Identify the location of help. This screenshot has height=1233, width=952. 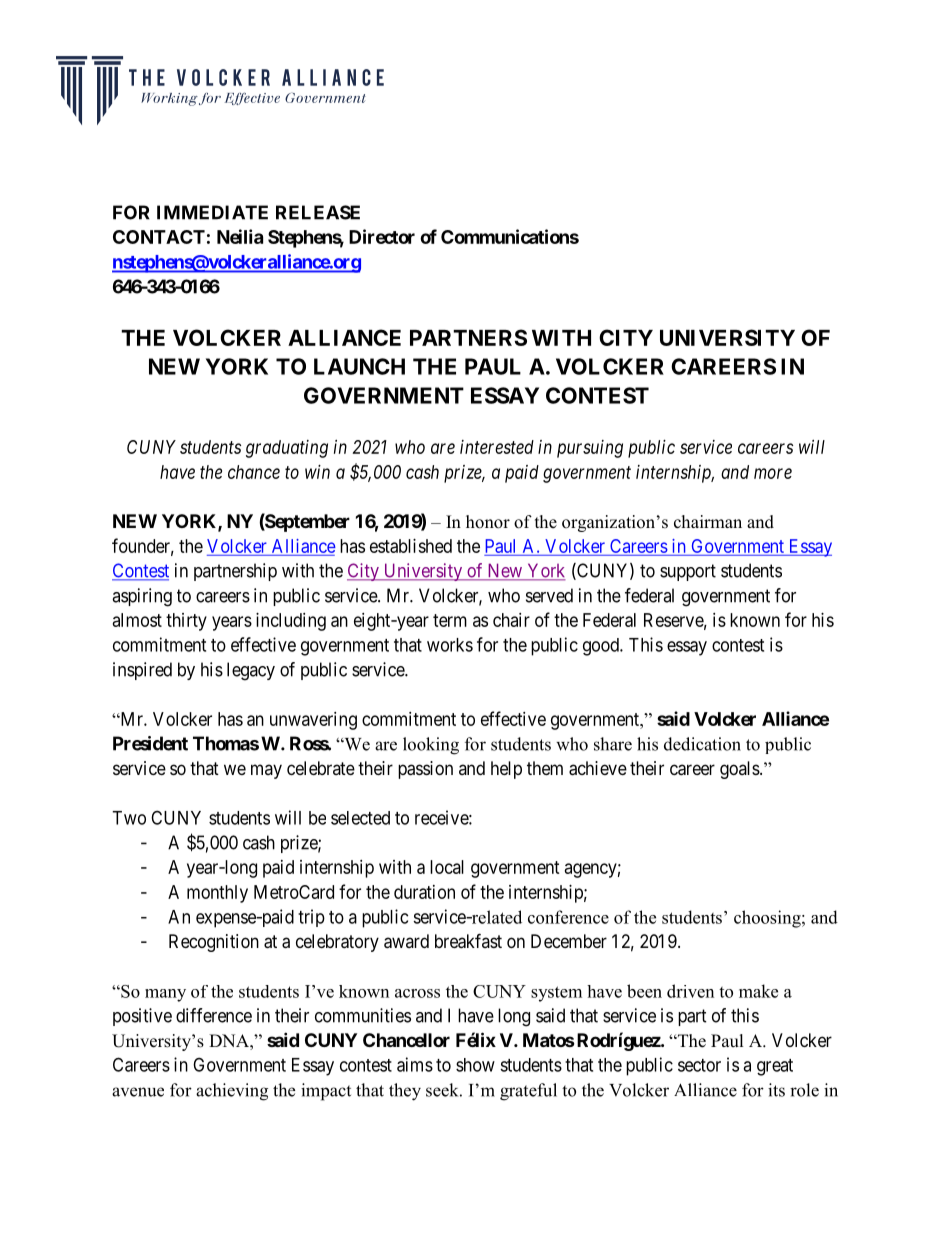
(506, 770).
